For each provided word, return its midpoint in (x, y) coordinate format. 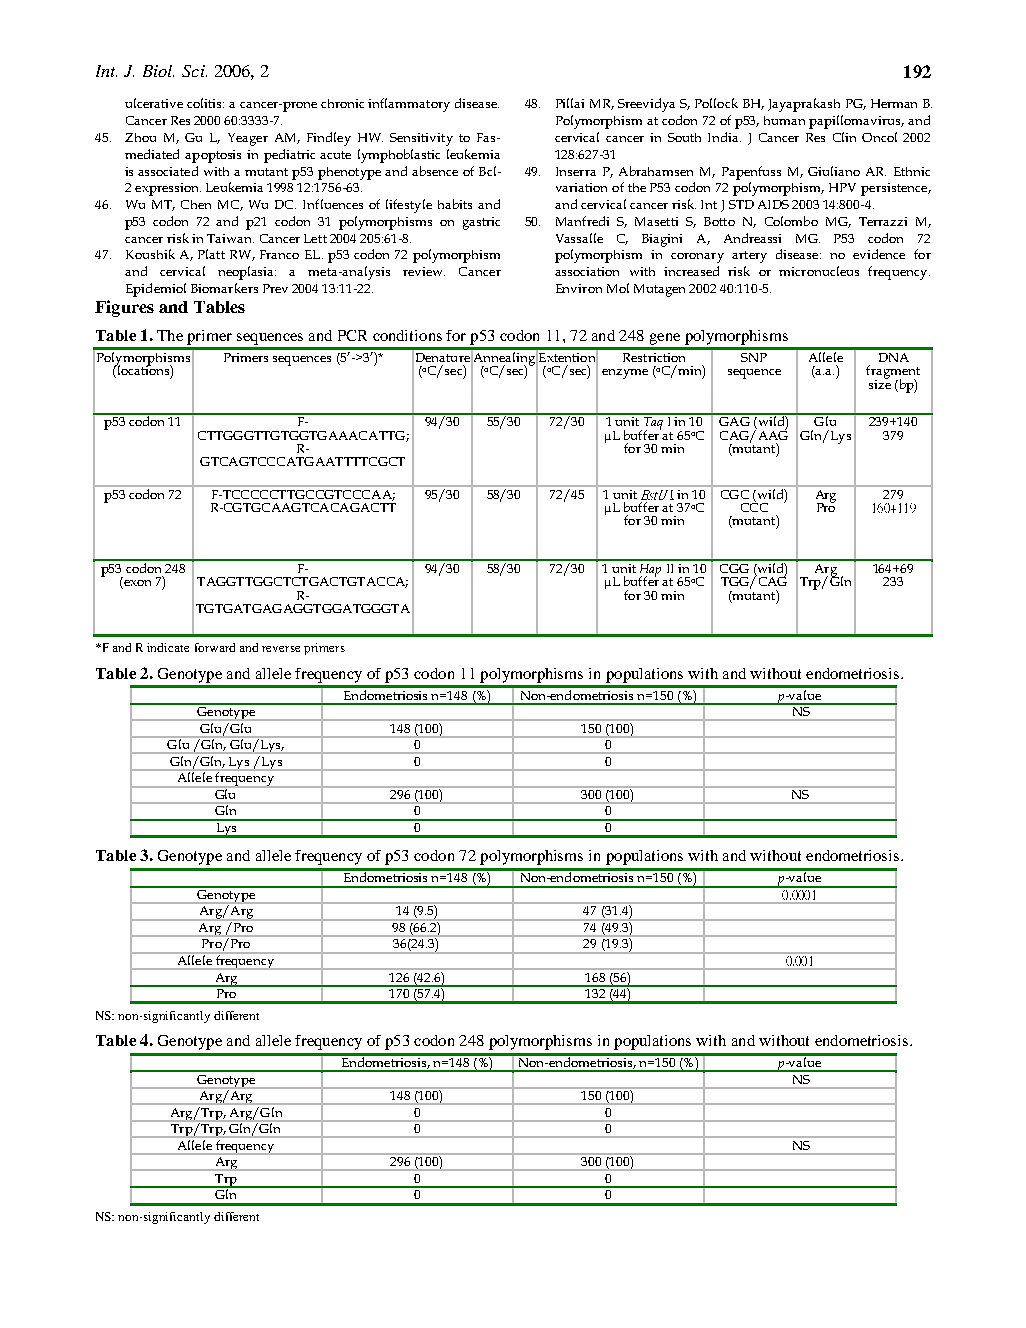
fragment (893, 373)
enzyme (625, 374)
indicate (168, 647)
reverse (281, 649)
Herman (894, 103)
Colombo (791, 221)
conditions (407, 335)
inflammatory (409, 105)
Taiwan (230, 238)
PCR (352, 335)
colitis (205, 103)
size (880, 383)
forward (215, 647)
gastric (481, 223)
